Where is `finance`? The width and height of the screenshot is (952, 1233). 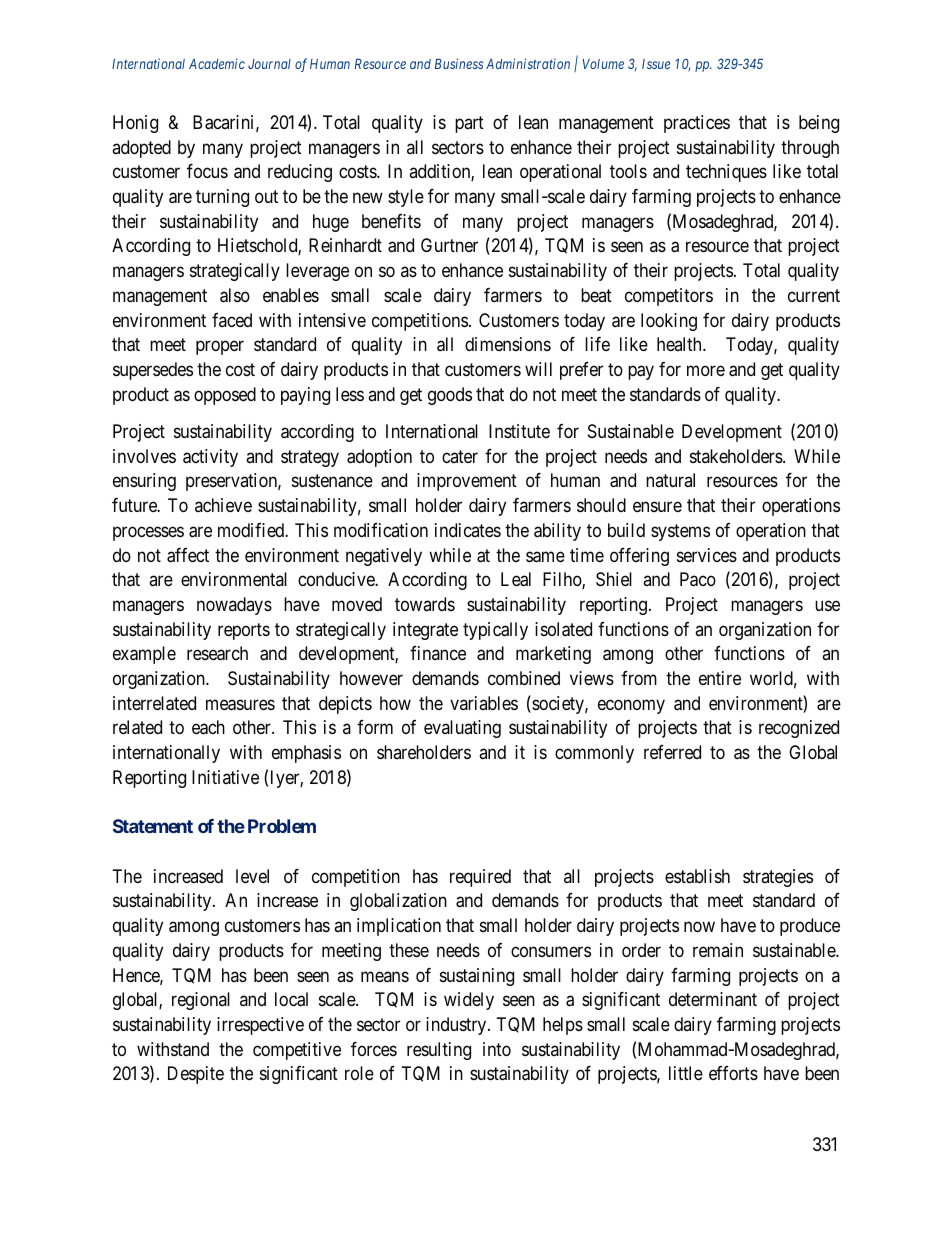 finance is located at coordinates (438, 653).
